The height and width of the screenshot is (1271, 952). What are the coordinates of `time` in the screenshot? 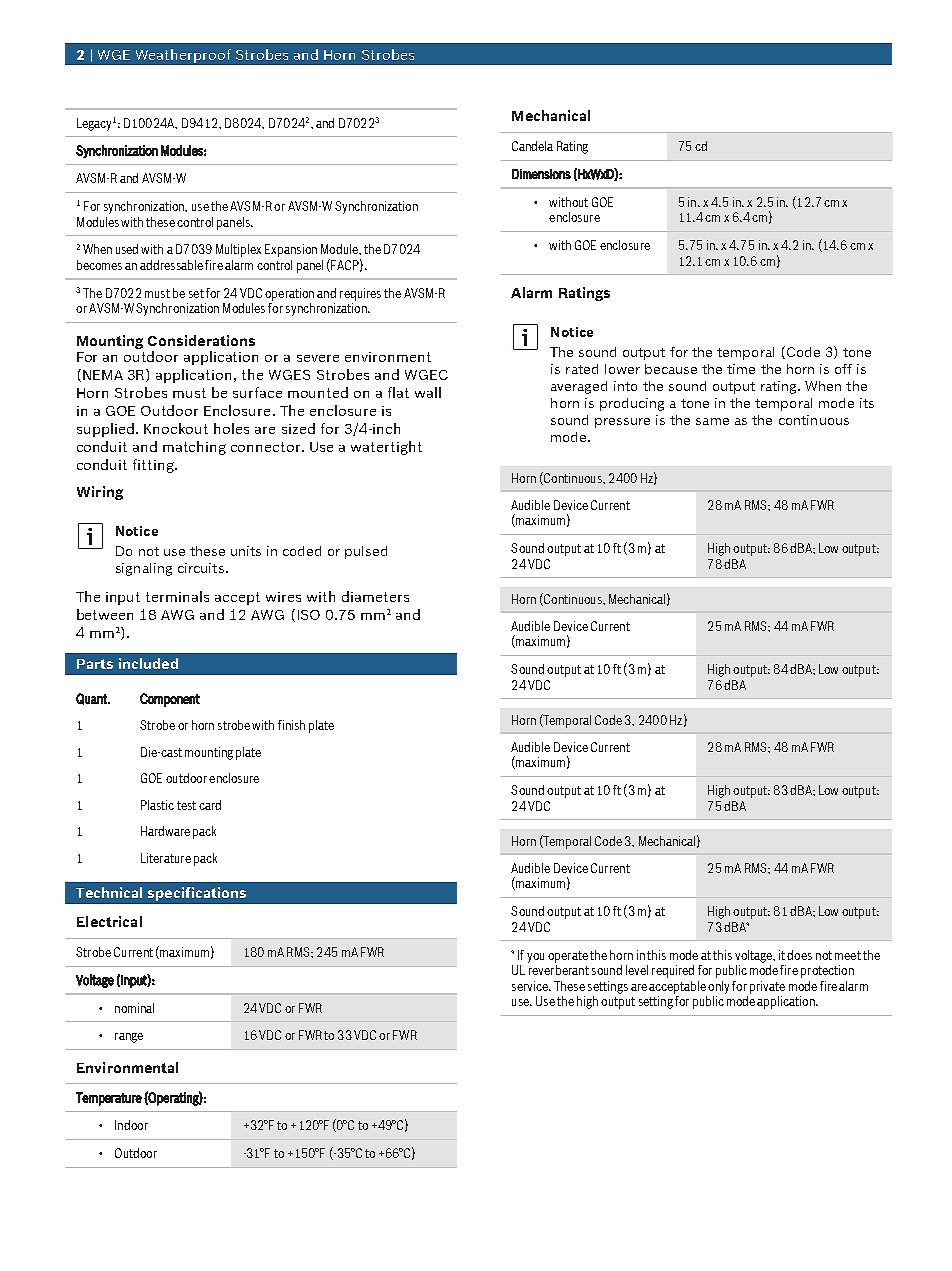 It's located at (741, 369).
